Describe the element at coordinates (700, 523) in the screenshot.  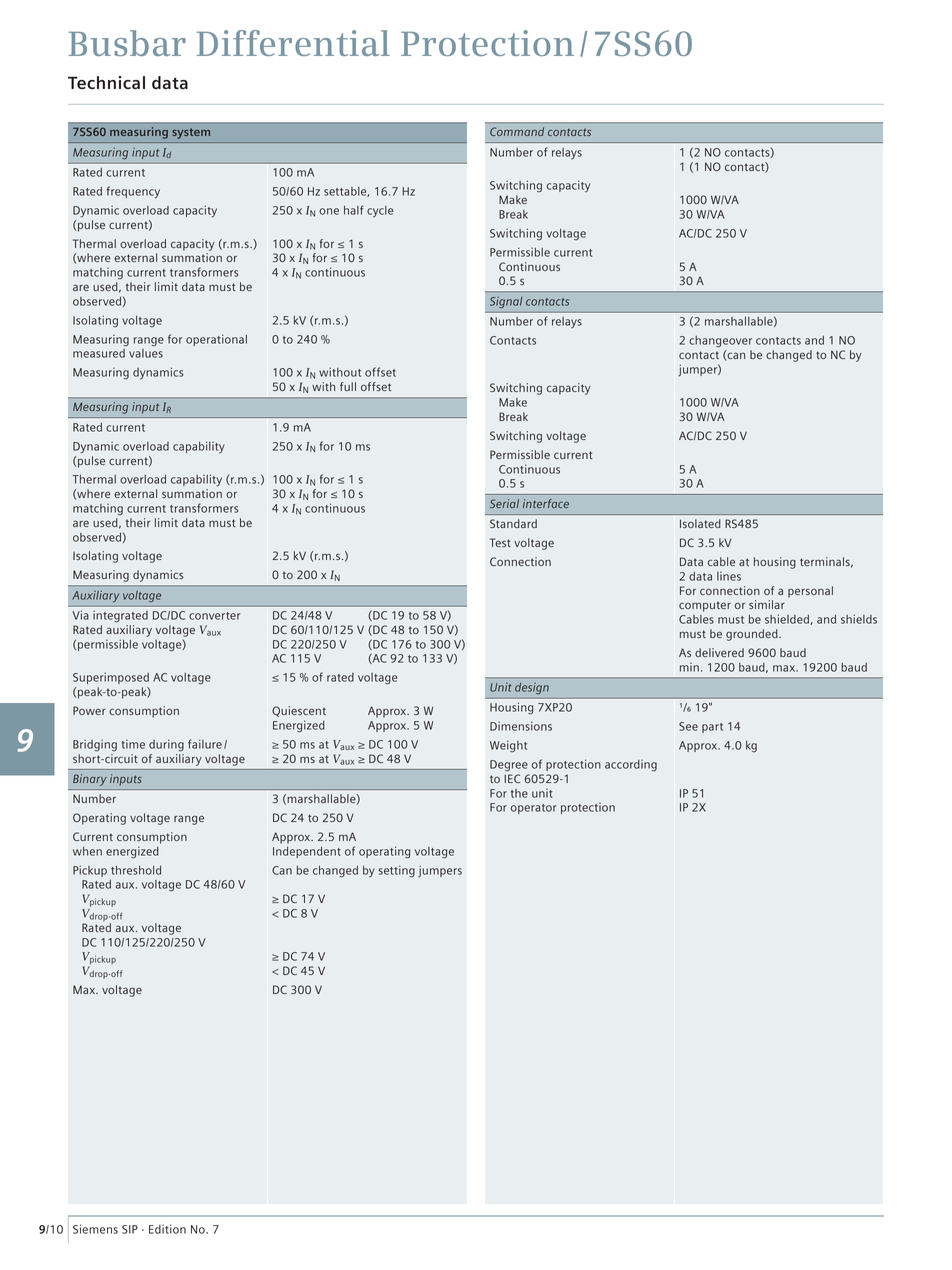
I see `Isolated` at that location.
